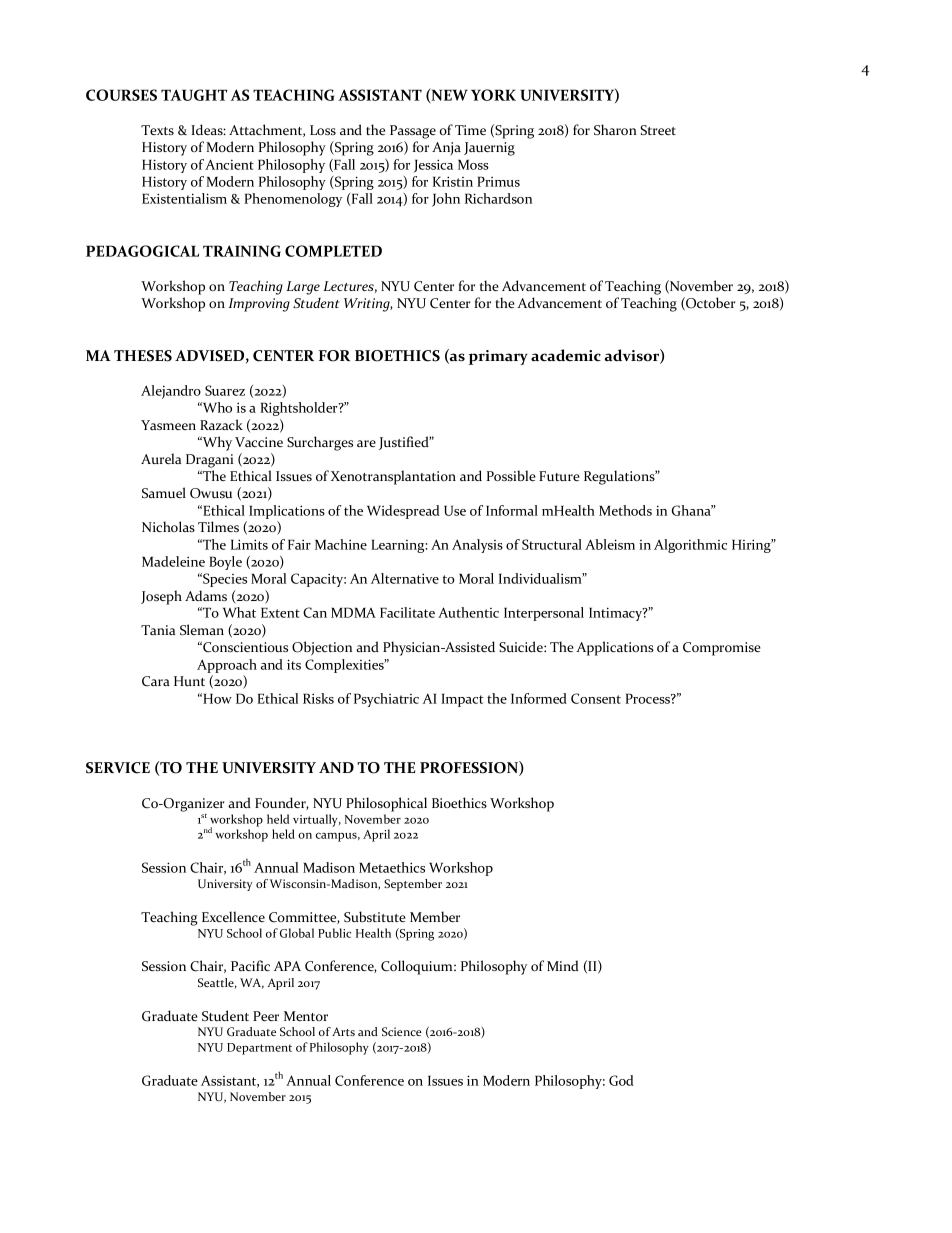 The image size is (952, 1233). What do you see at coordinates (413, 132) in the page?
I see `Passage` at bounding box center [413, 132].
